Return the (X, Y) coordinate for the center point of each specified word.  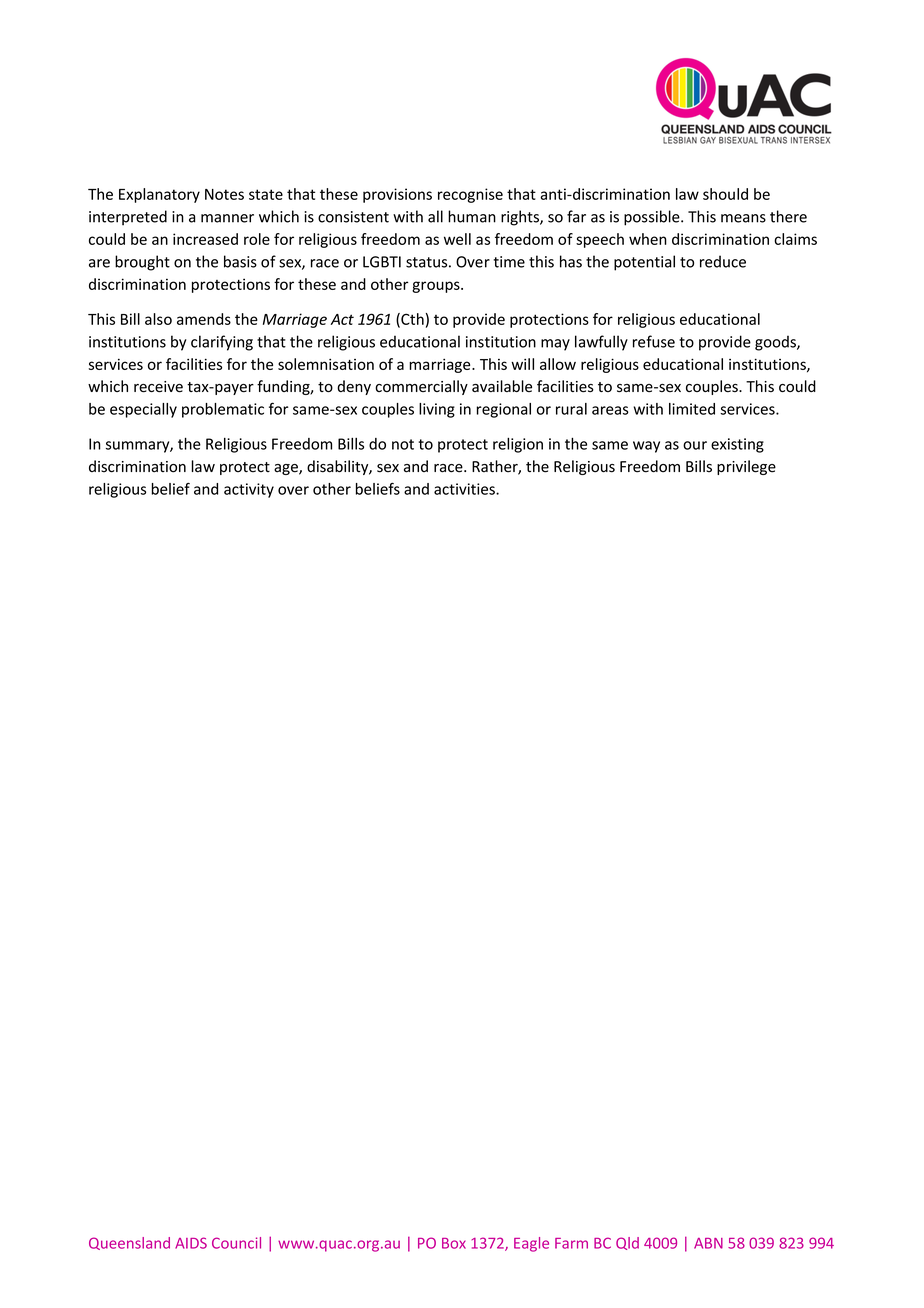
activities (465, 489)
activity (249, 490)
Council (236, 1243)
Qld (627, 1243)
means (743, 218)
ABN (708, 1243)
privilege (746, 467)
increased (205, 239)
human (472, 216)
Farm (571, 1243)
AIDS (191, 1243)
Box (454, 1243)
